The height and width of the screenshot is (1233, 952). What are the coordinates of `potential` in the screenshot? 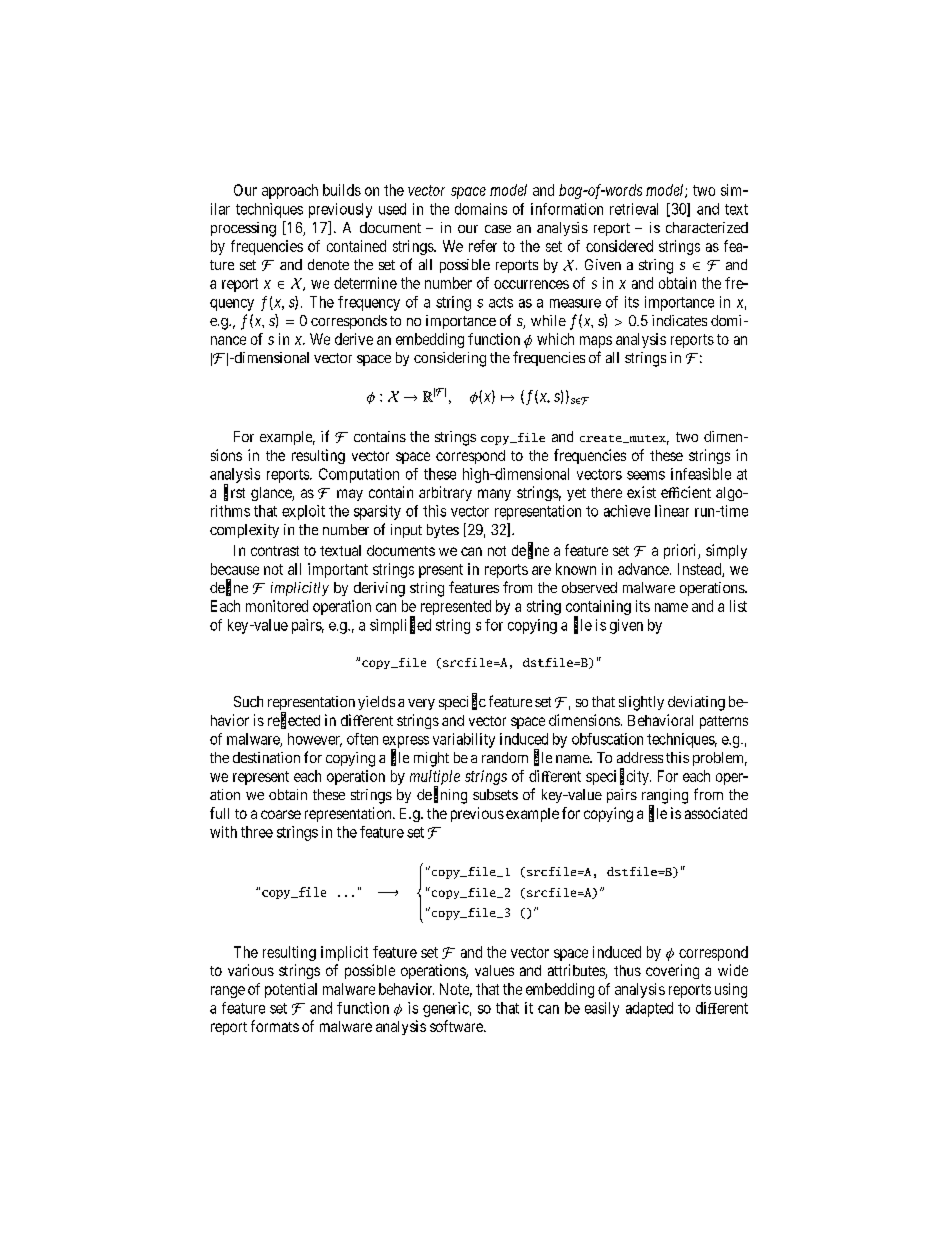 It's located at (291, 990).
